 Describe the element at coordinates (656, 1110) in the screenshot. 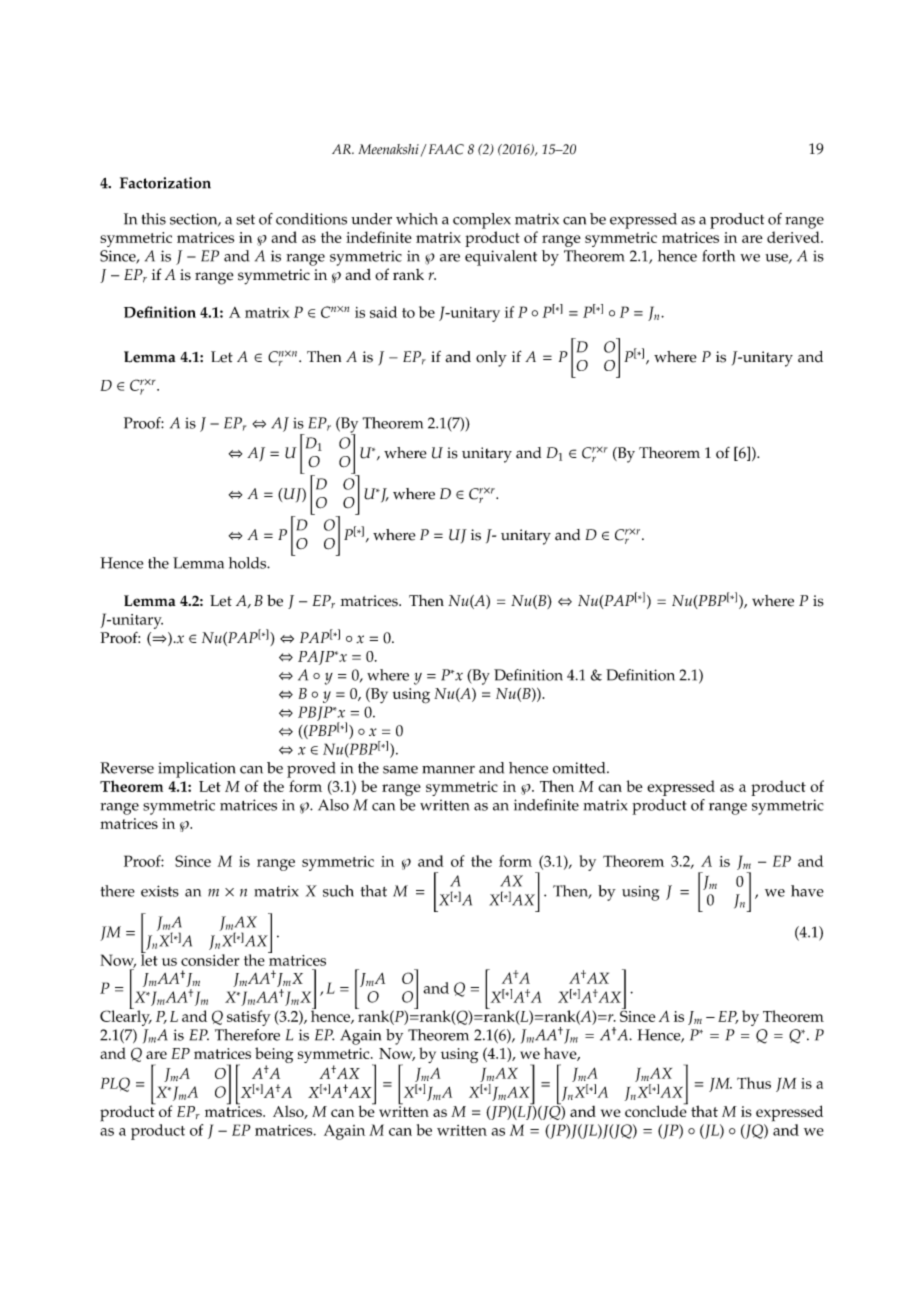

I see `conclude` at that location.
